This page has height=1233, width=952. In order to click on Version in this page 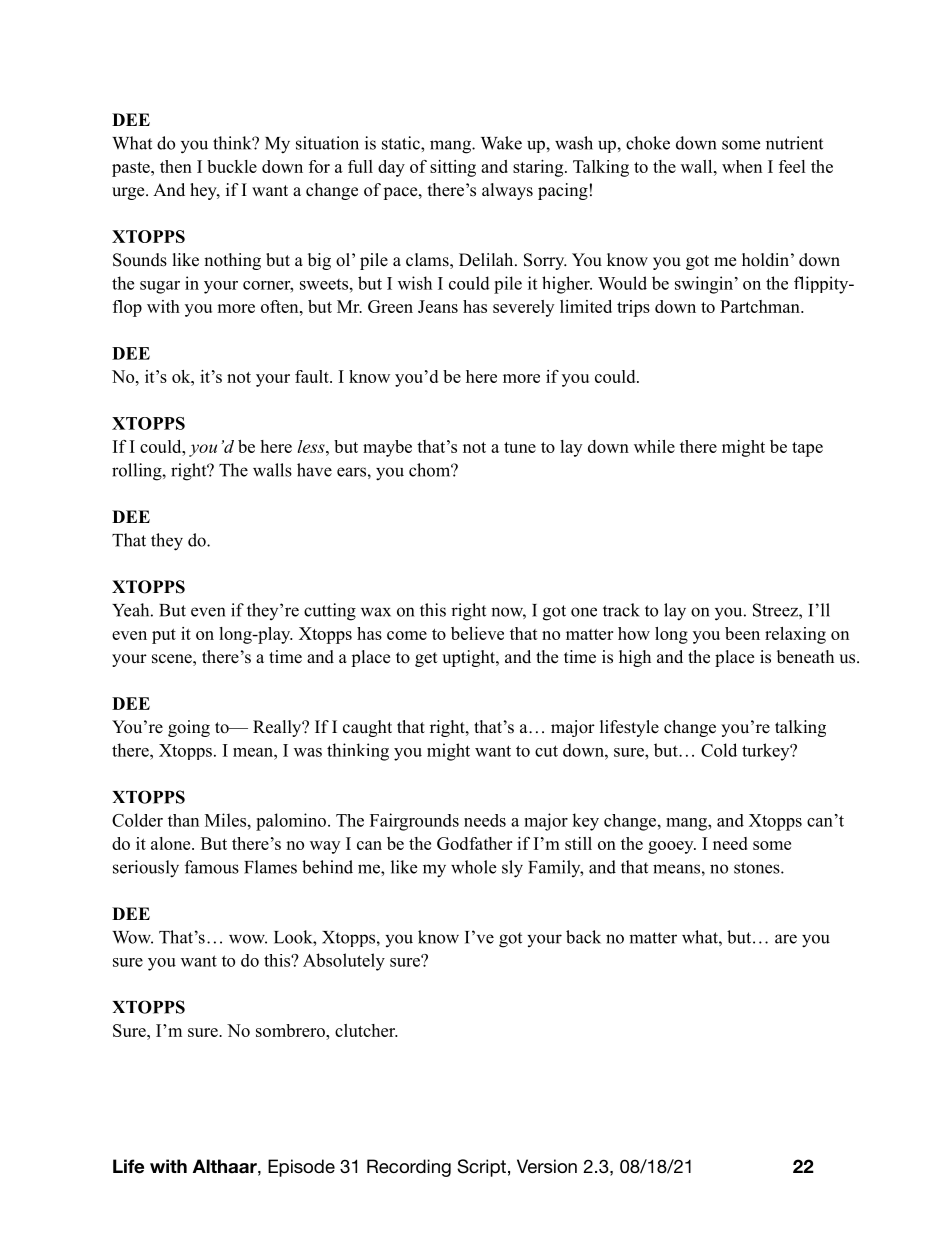, I will do `click(547, 1166)`.
